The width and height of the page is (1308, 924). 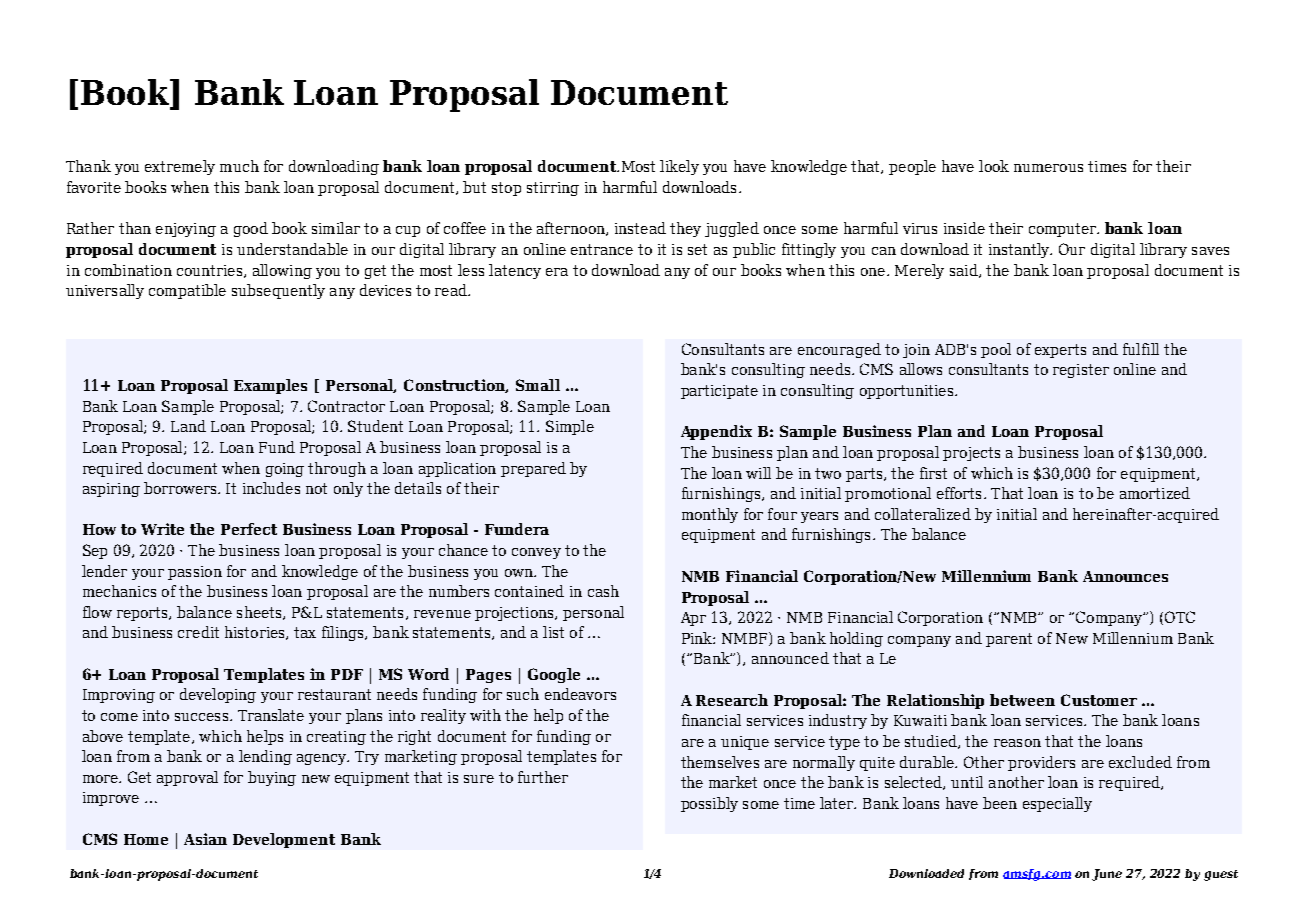 What do you see at coordinates (1099, 700) in the page?
I see `Customer` at bounding box center [1099, 700].
